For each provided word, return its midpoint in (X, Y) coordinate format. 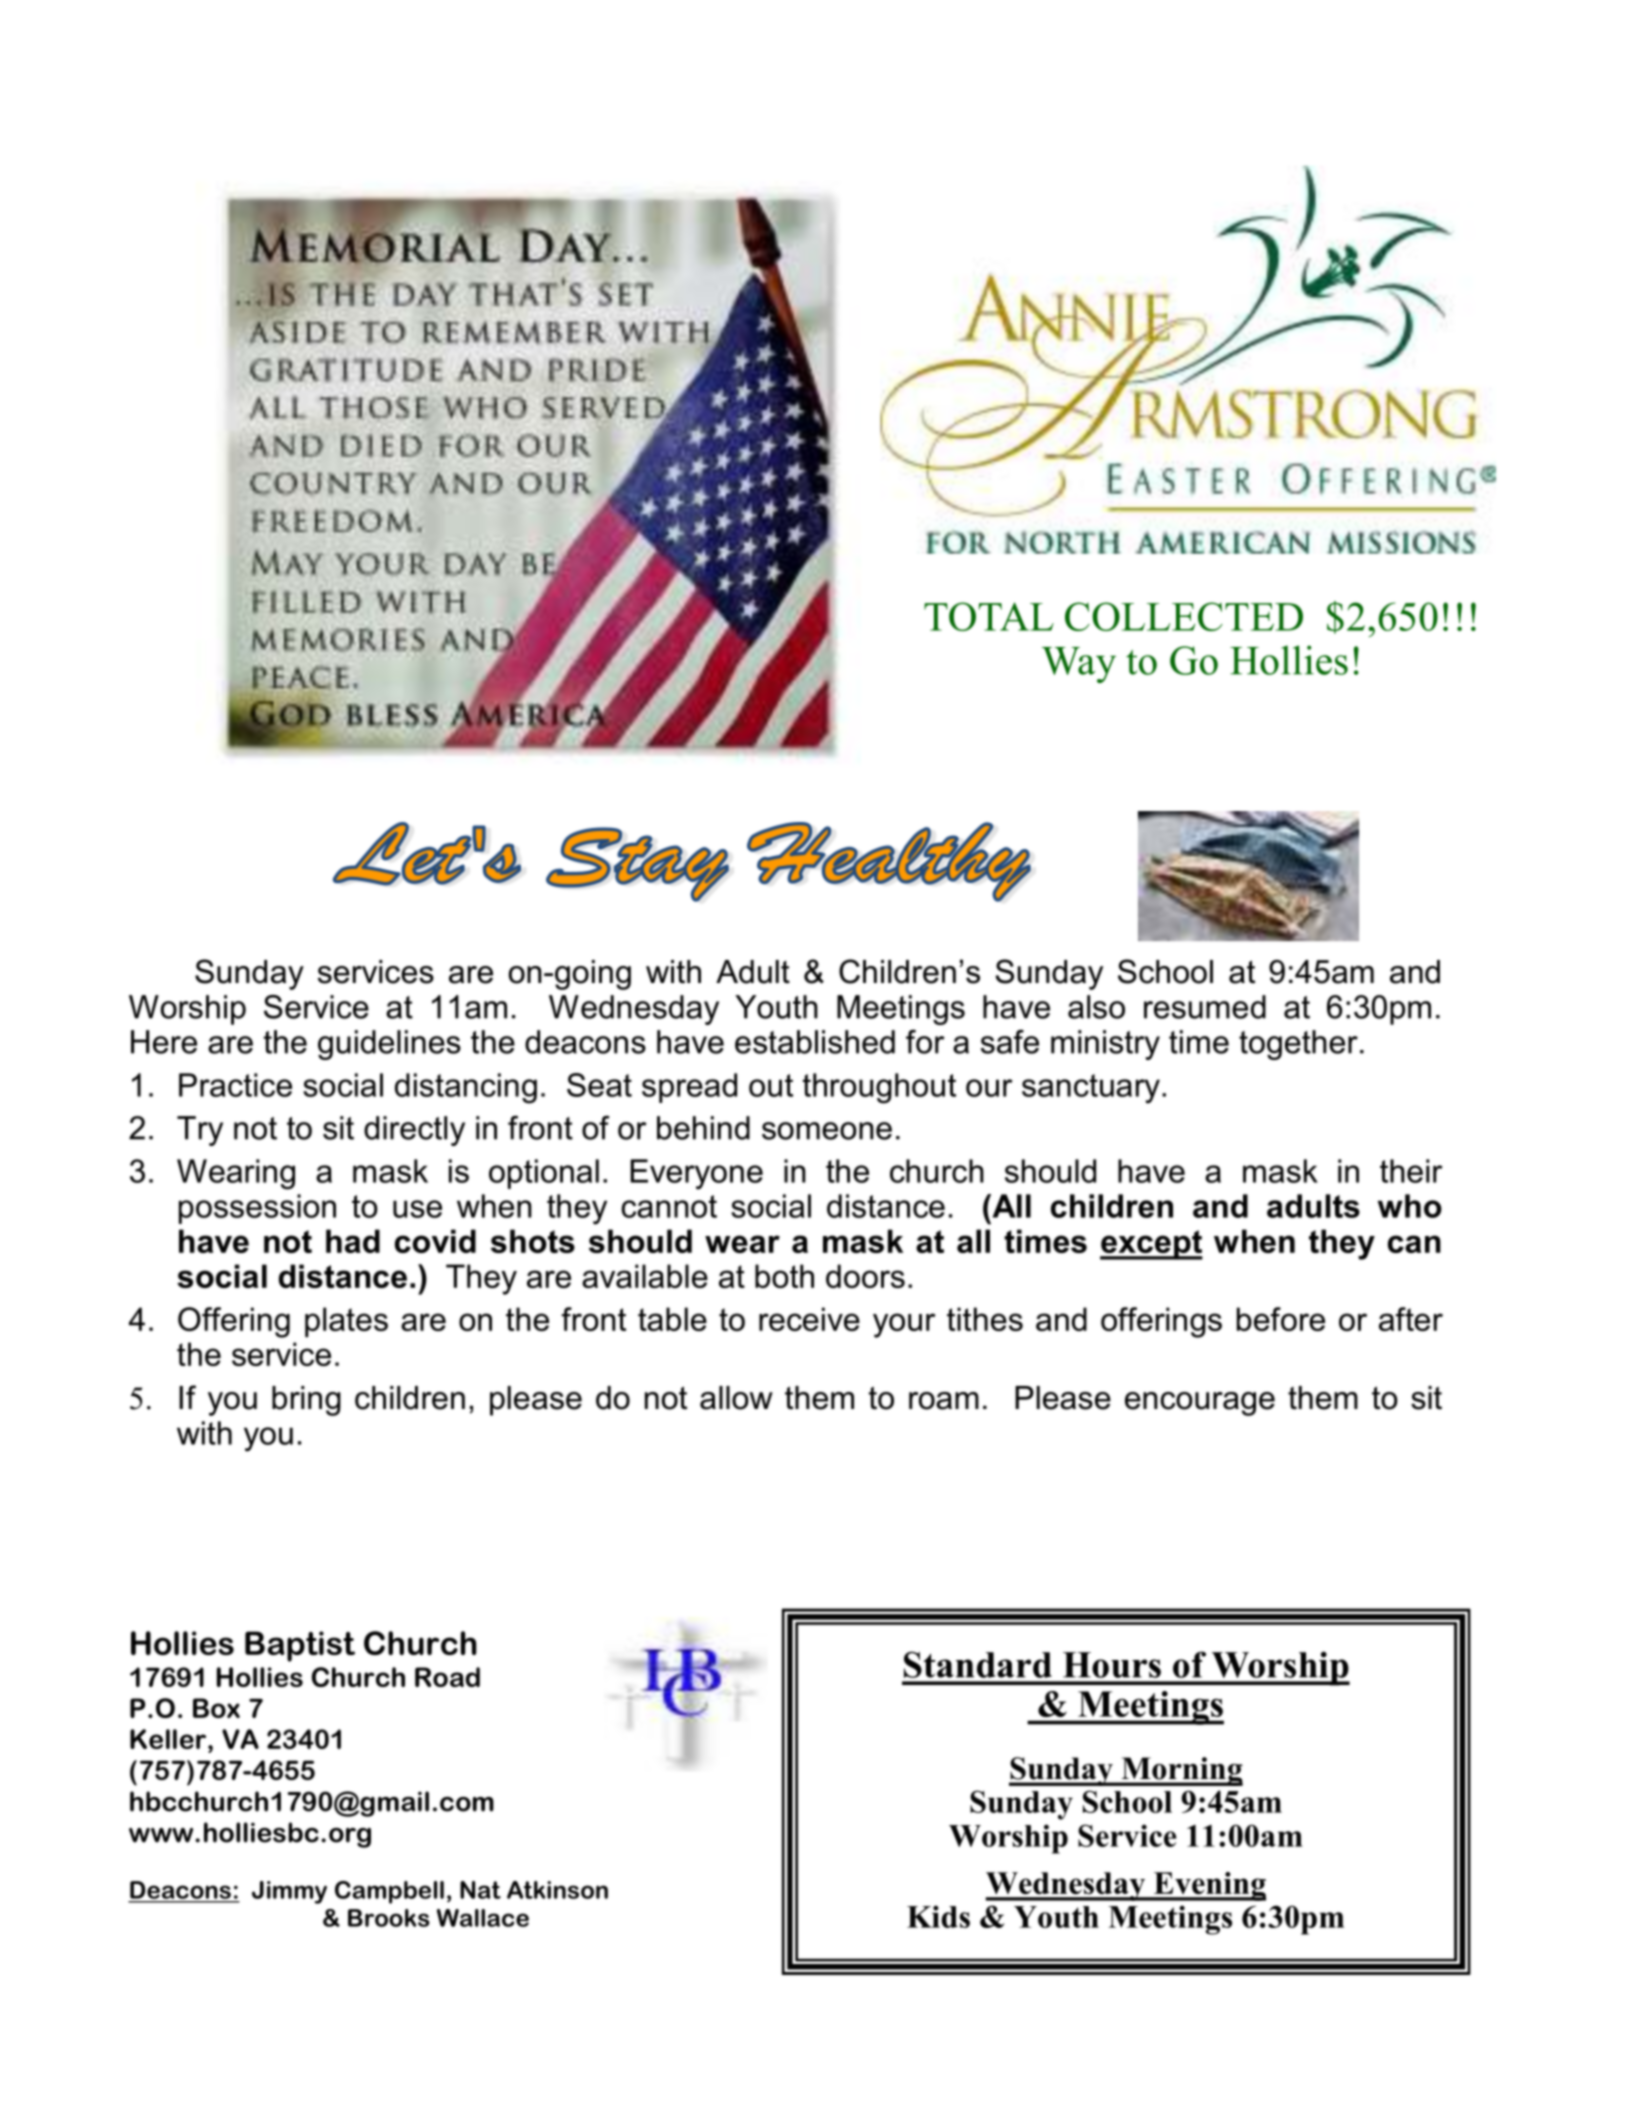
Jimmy (289, 1892)
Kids (938, 1916)
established (815, 1042)
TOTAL (989, 616)
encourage (1200, 1404)
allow (736, 1398)
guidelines (389, 1045)
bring (306, 1401)
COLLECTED (1184, 616)
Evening (1208, 1886)
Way (1079, 665)
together (1298, 1045)
